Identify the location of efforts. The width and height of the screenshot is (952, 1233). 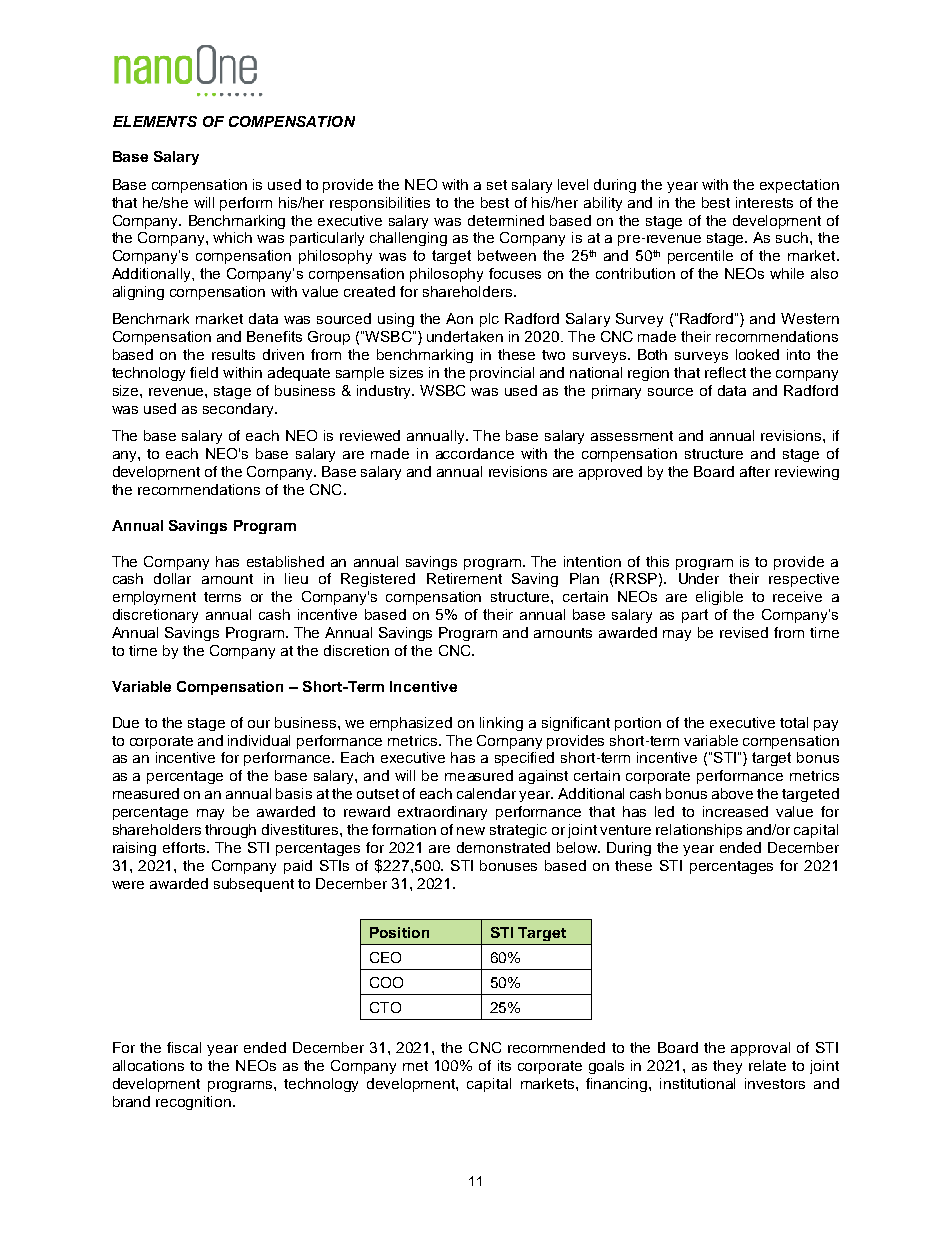
(185, 847).
